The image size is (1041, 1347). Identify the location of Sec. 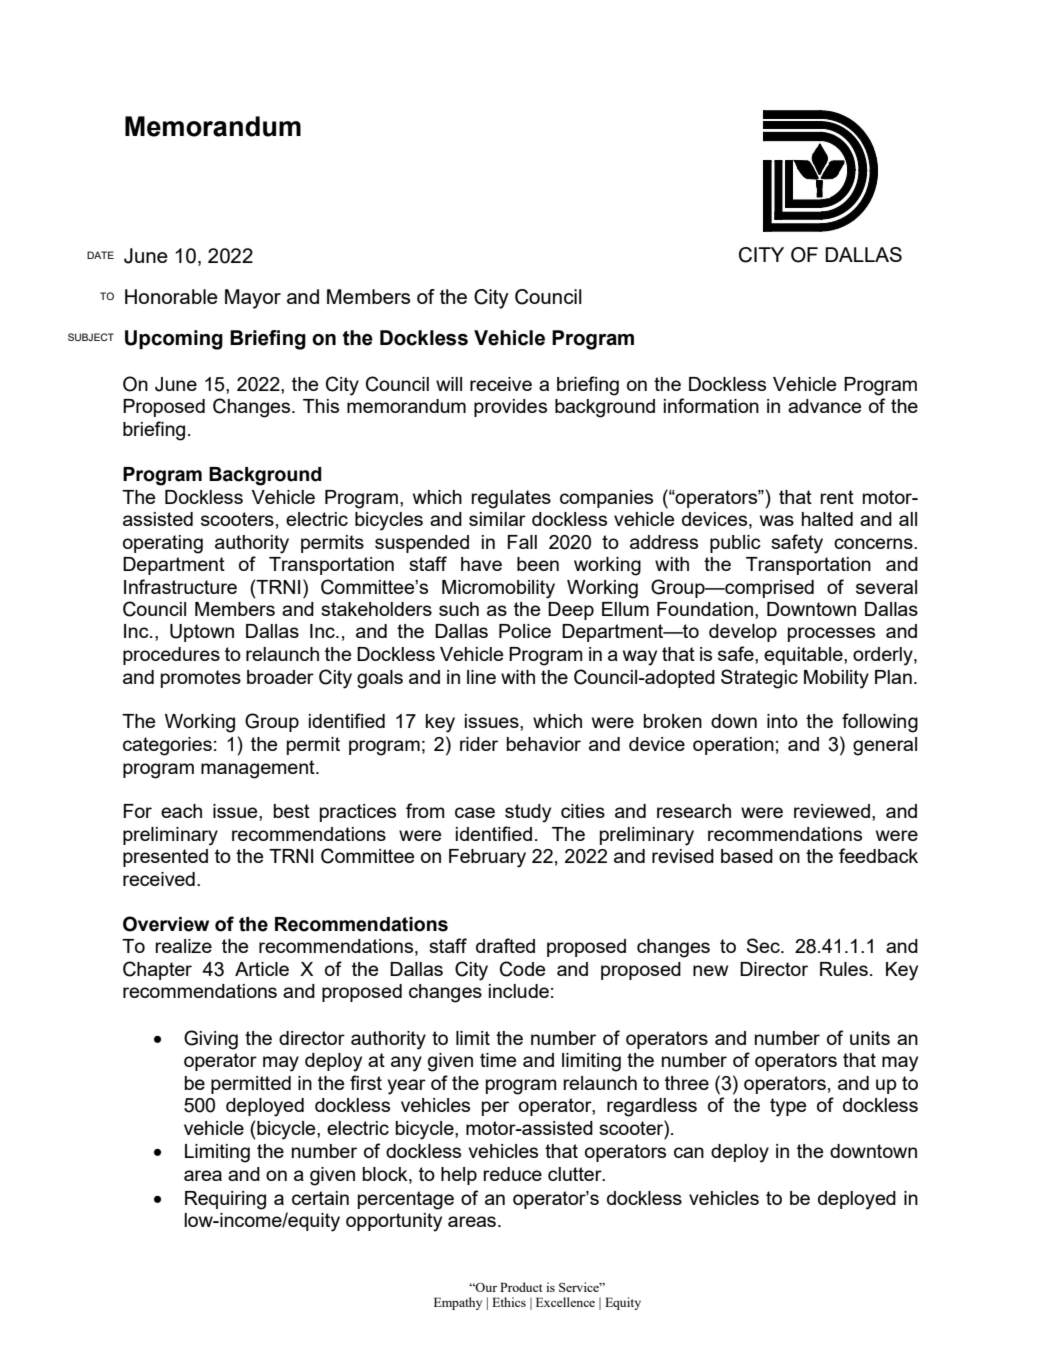
(764, 945).
